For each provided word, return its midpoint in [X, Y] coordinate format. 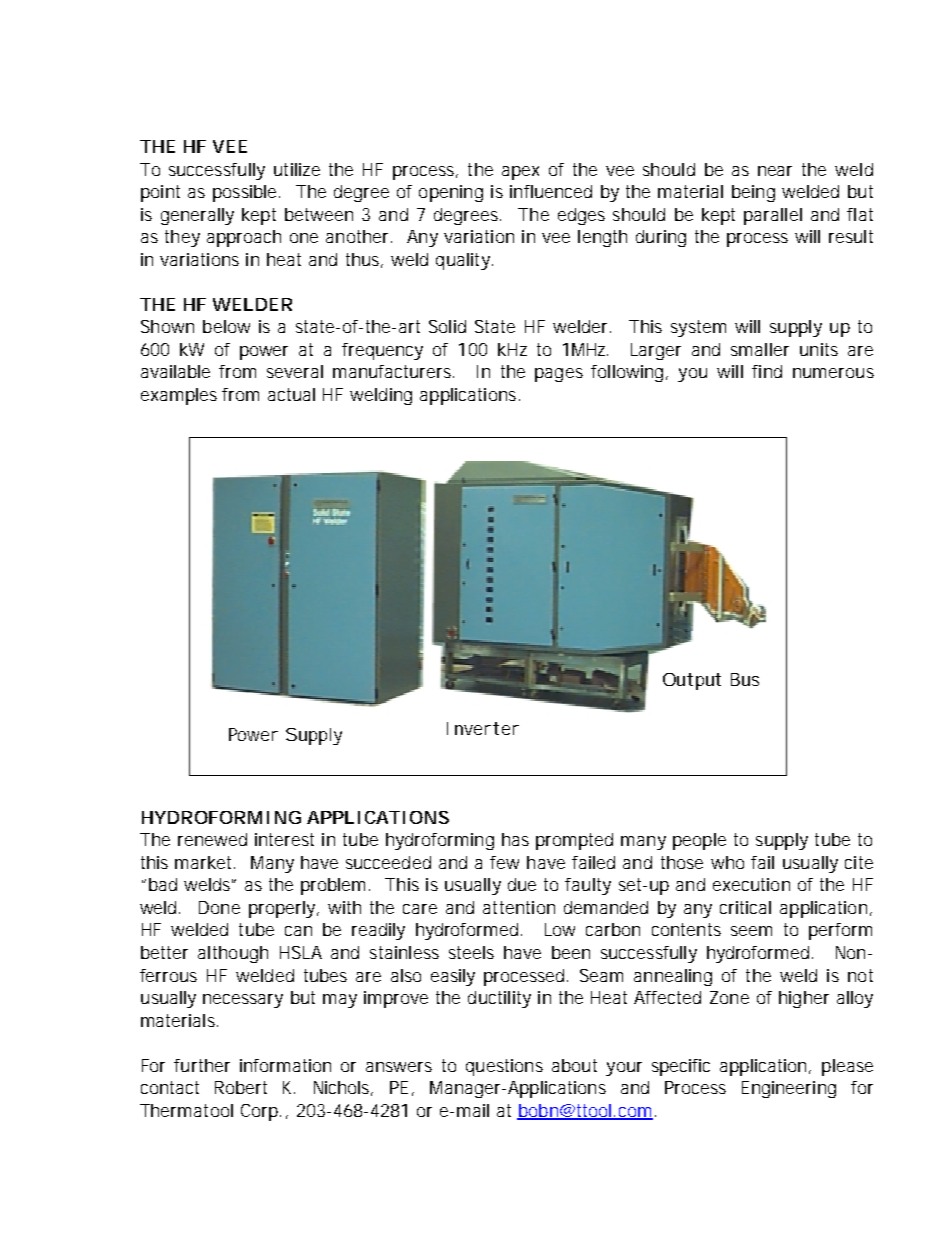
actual [291, 394]
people [699, 841]
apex [520, 173]
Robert [241, 1087]
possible [246, 193]
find [767, 371]
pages [559, 375]
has [515, 839]
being [753, 193]
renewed [212, 839]
